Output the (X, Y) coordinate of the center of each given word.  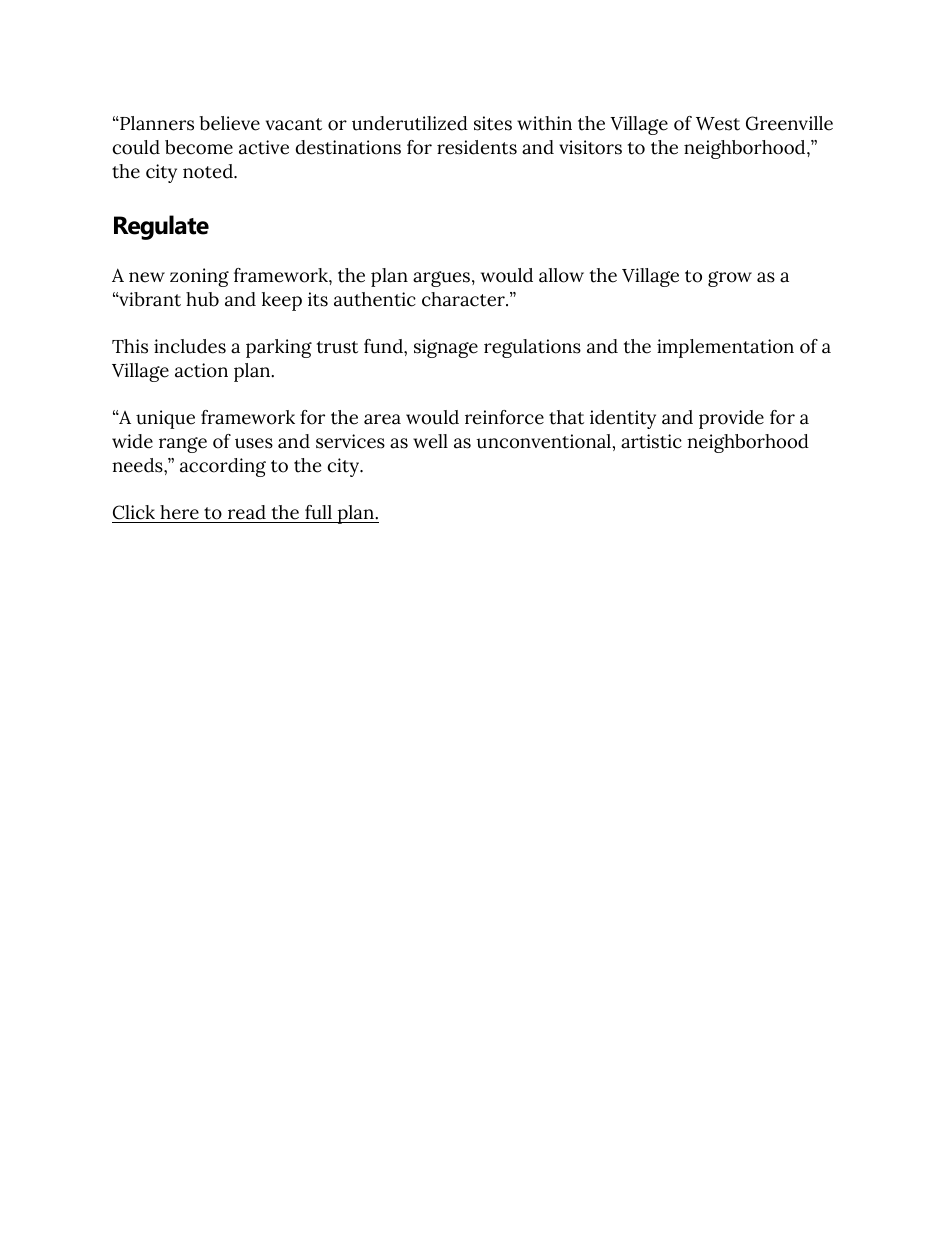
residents (477, 147)
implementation (725, 348)
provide (731, 419)
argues (443, 279)
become (199, 147)
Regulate (161, 227)
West (718, 124)
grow (730, 279)
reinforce (504, 417)
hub (202, 299)
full (318, 514)
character (464, 299)
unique (165, 419)
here (179, 514)
